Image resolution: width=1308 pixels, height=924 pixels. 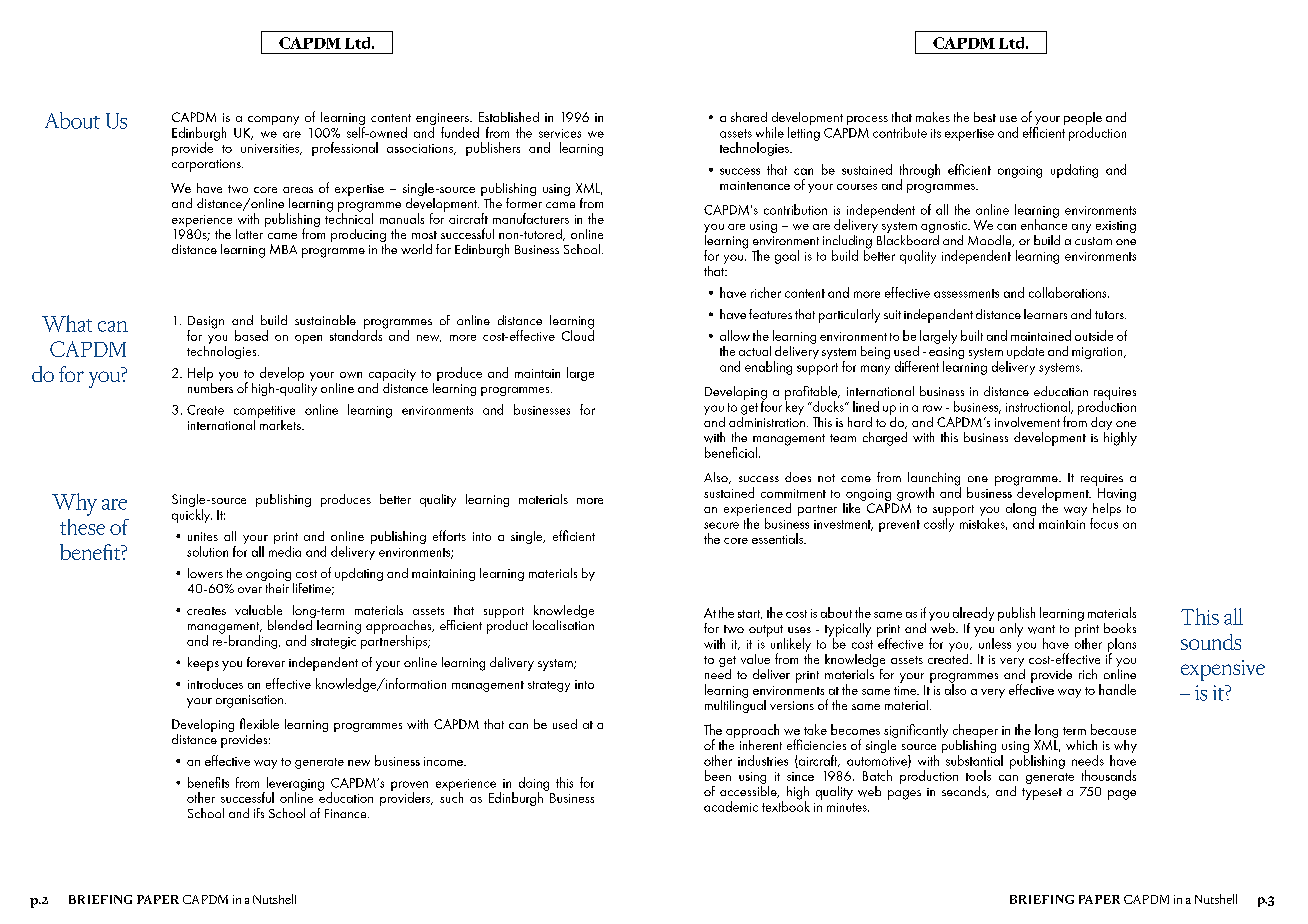 What do you see at coordinates (1120, 628) in the image?
I see `books` at bounding box center [1120, 628].
